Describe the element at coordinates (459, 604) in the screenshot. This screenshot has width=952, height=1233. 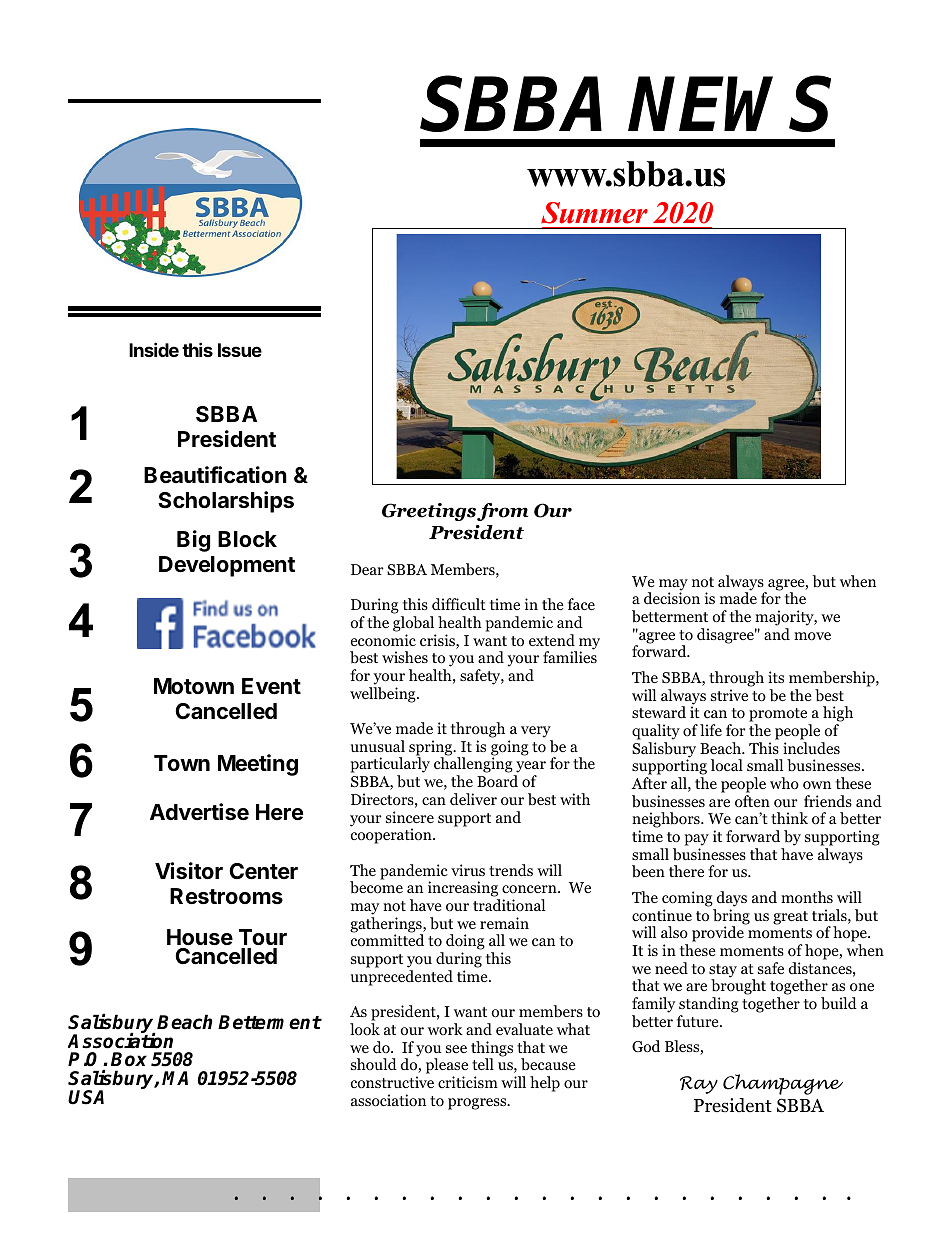
I see `difficult` at that location.
